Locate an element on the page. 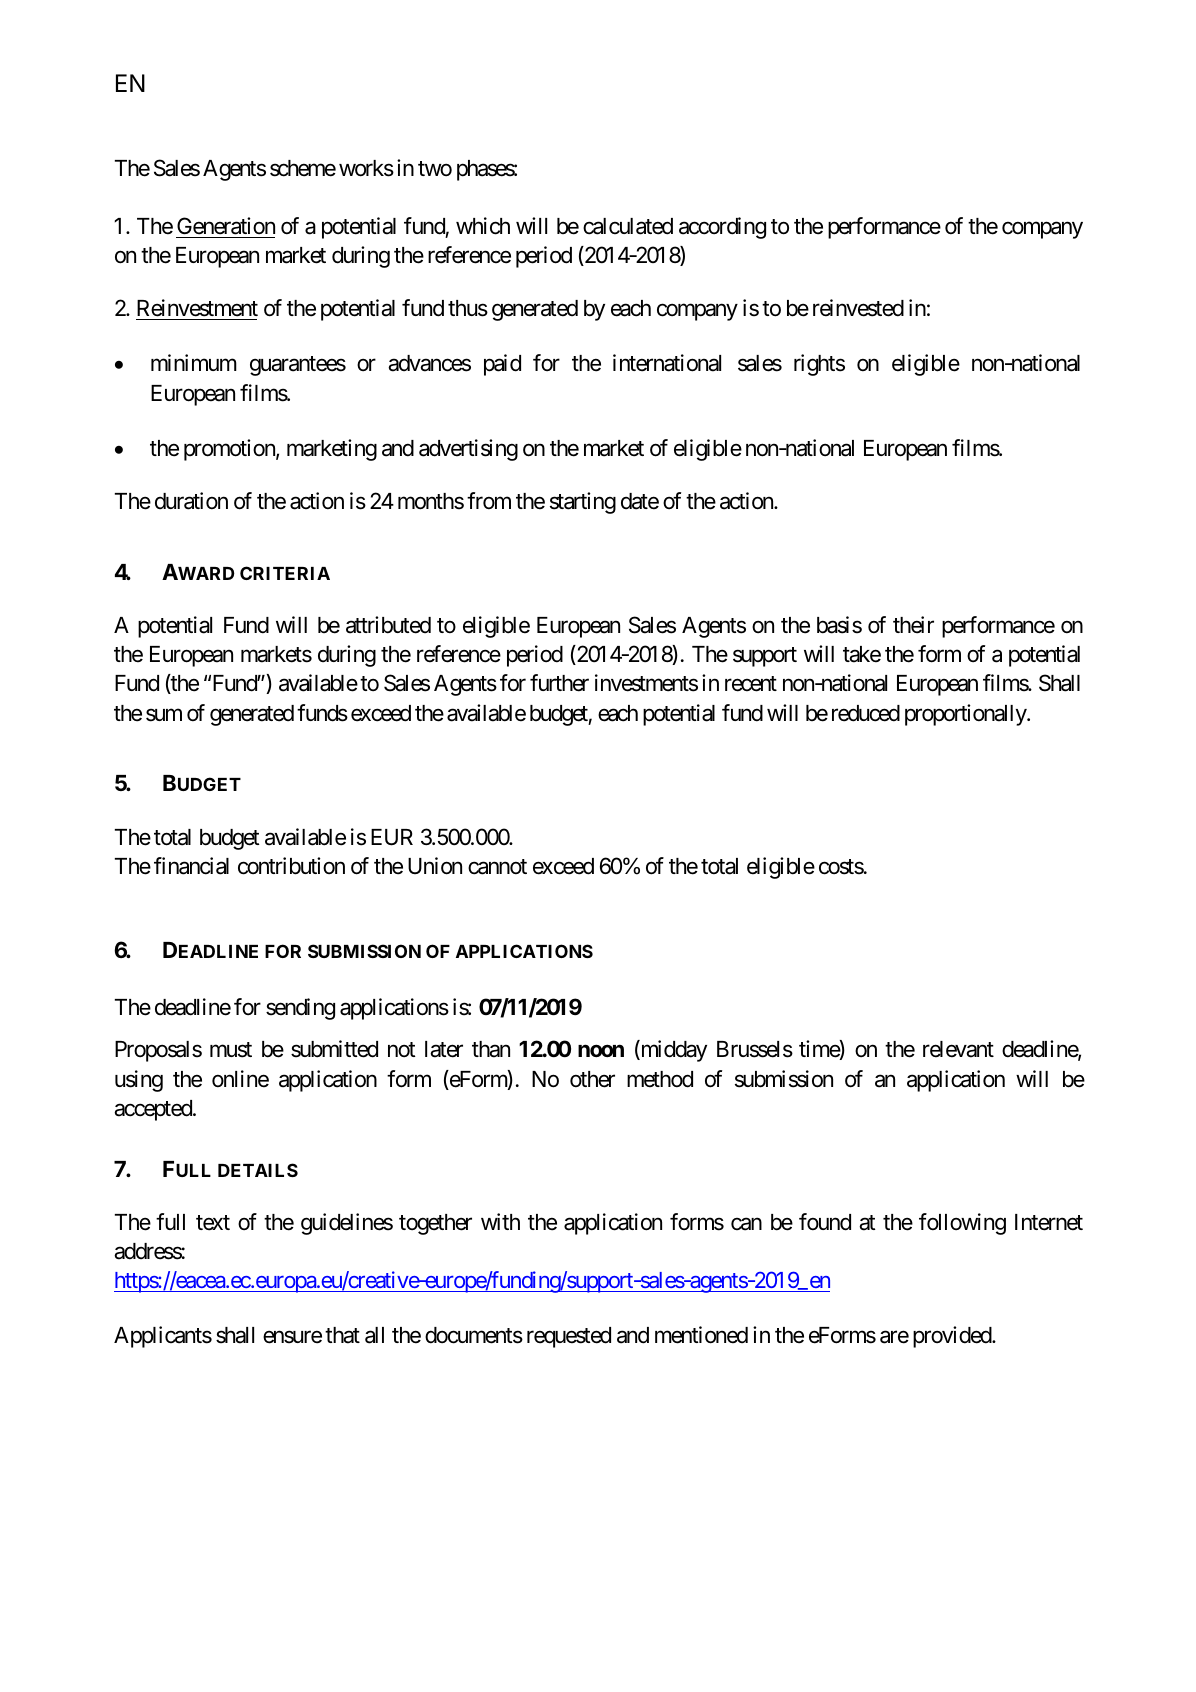  their is located at coordinates (913, 625).
